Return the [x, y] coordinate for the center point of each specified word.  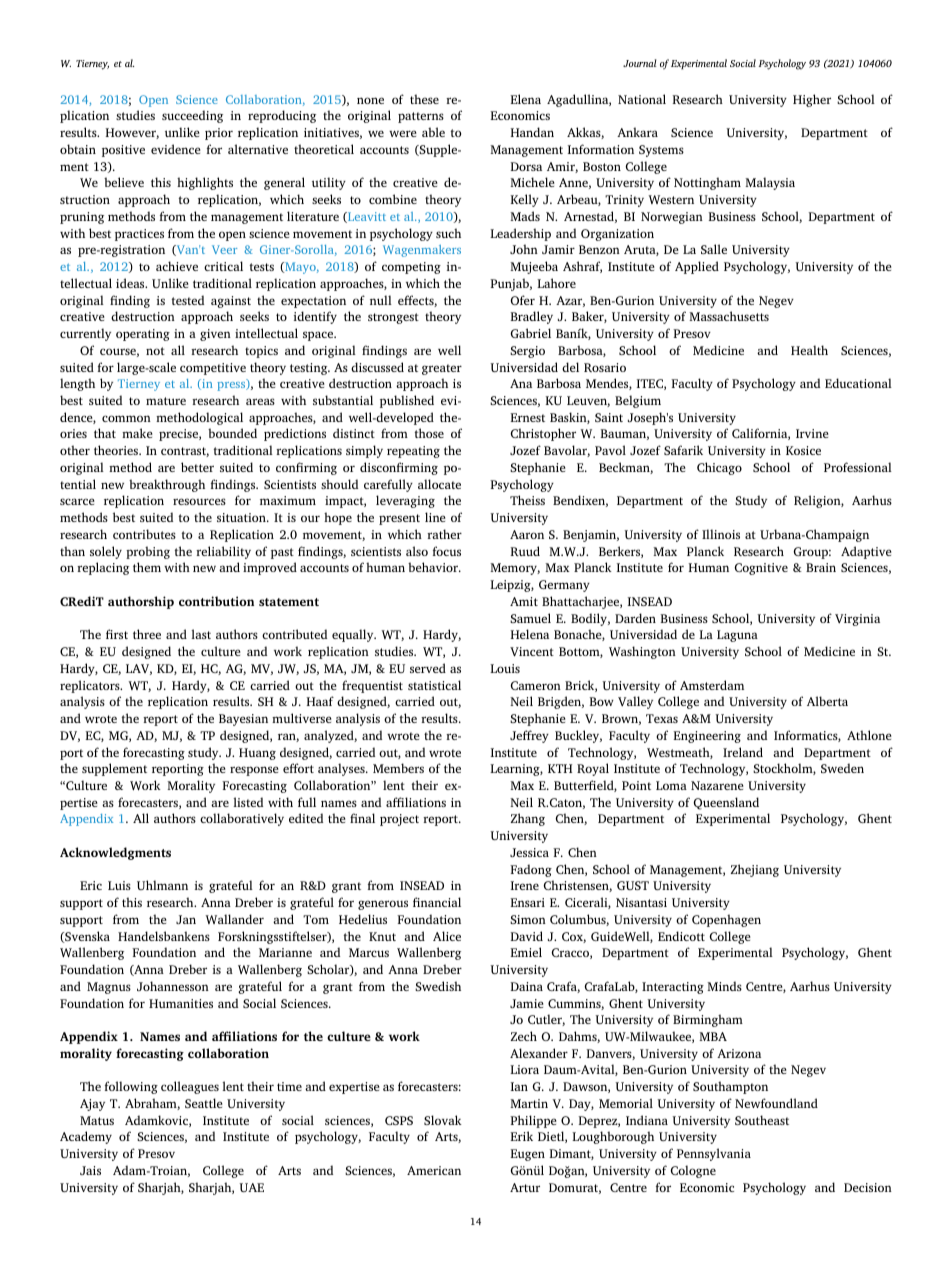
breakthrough [167, 485]
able [433, 132]
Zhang [528, 819]
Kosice [803, 450]
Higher [812, 100]
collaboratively [242, 819]
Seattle [204, 1103]
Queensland [726, 803]
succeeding [192, 116]
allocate [439, 484]
